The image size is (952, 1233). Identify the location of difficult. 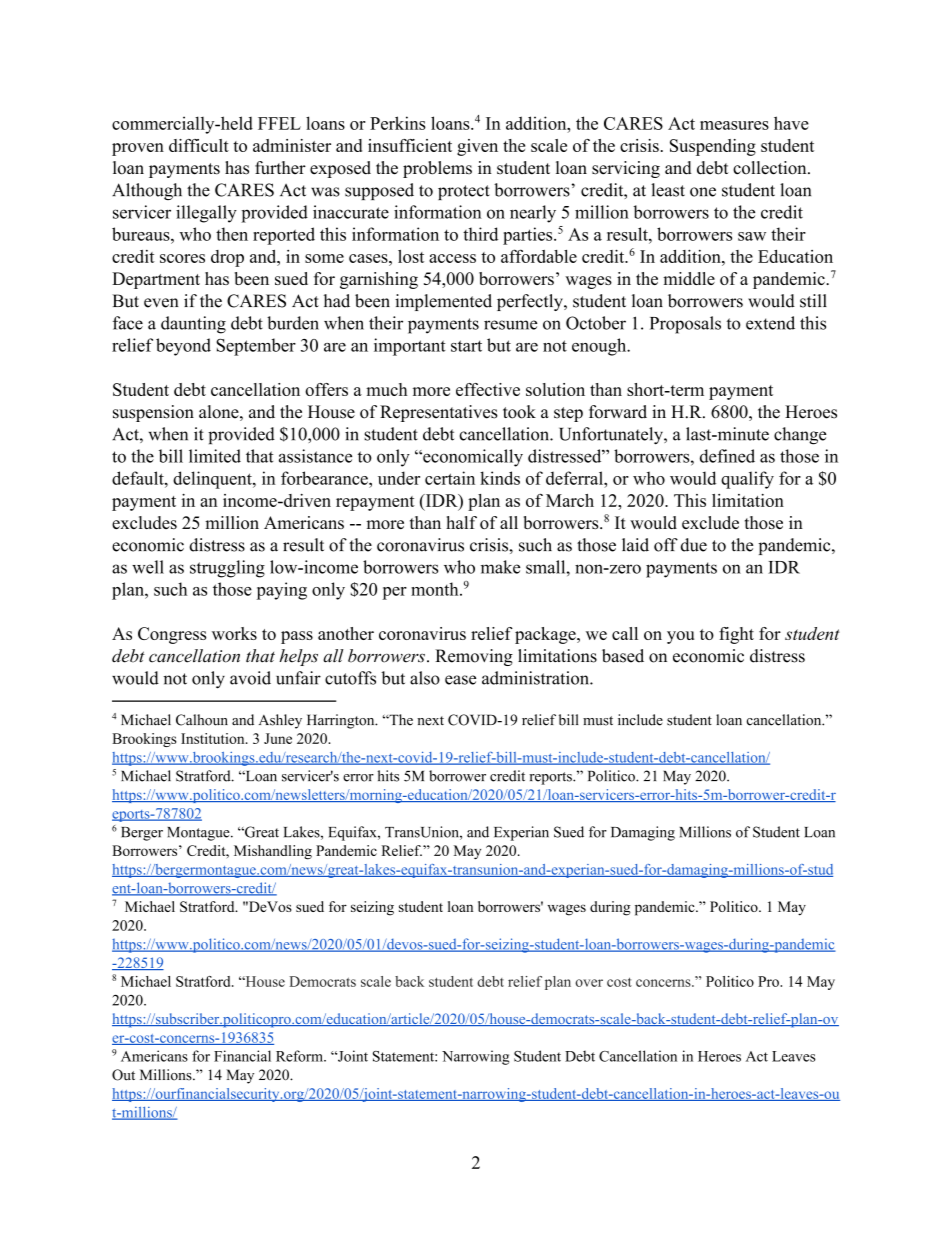
(199, 145).
